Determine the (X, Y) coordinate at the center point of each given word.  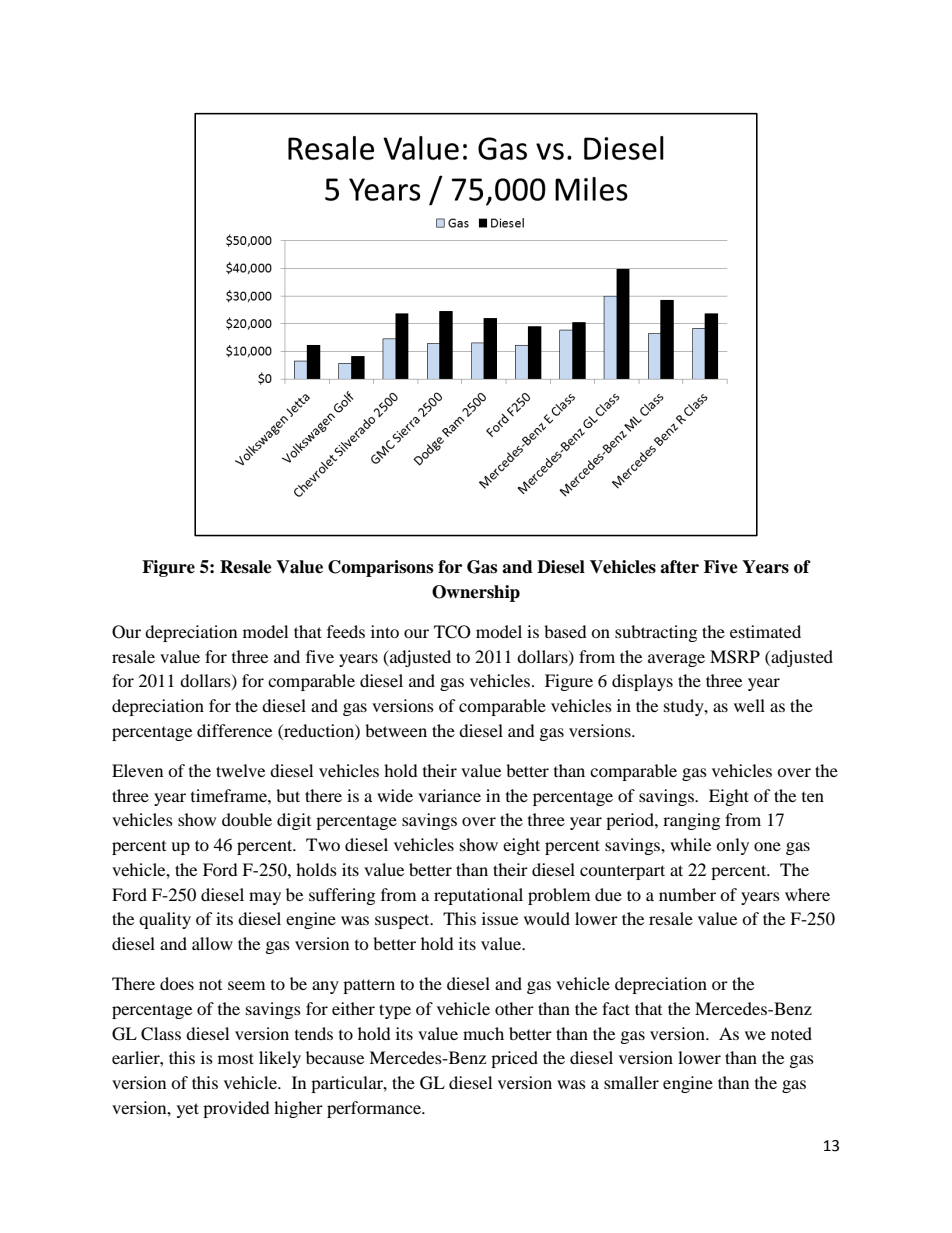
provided (236, 1109)
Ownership (476, 593)
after (679, 567)
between (396, 730)
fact (616, 1008)
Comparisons (380, 568)
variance (449, 795)
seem (246, 985)
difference (234, 730)
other (514, 1008)
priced (514, 1059)
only (732, 846)
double (247, 819)
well (749, 705)
